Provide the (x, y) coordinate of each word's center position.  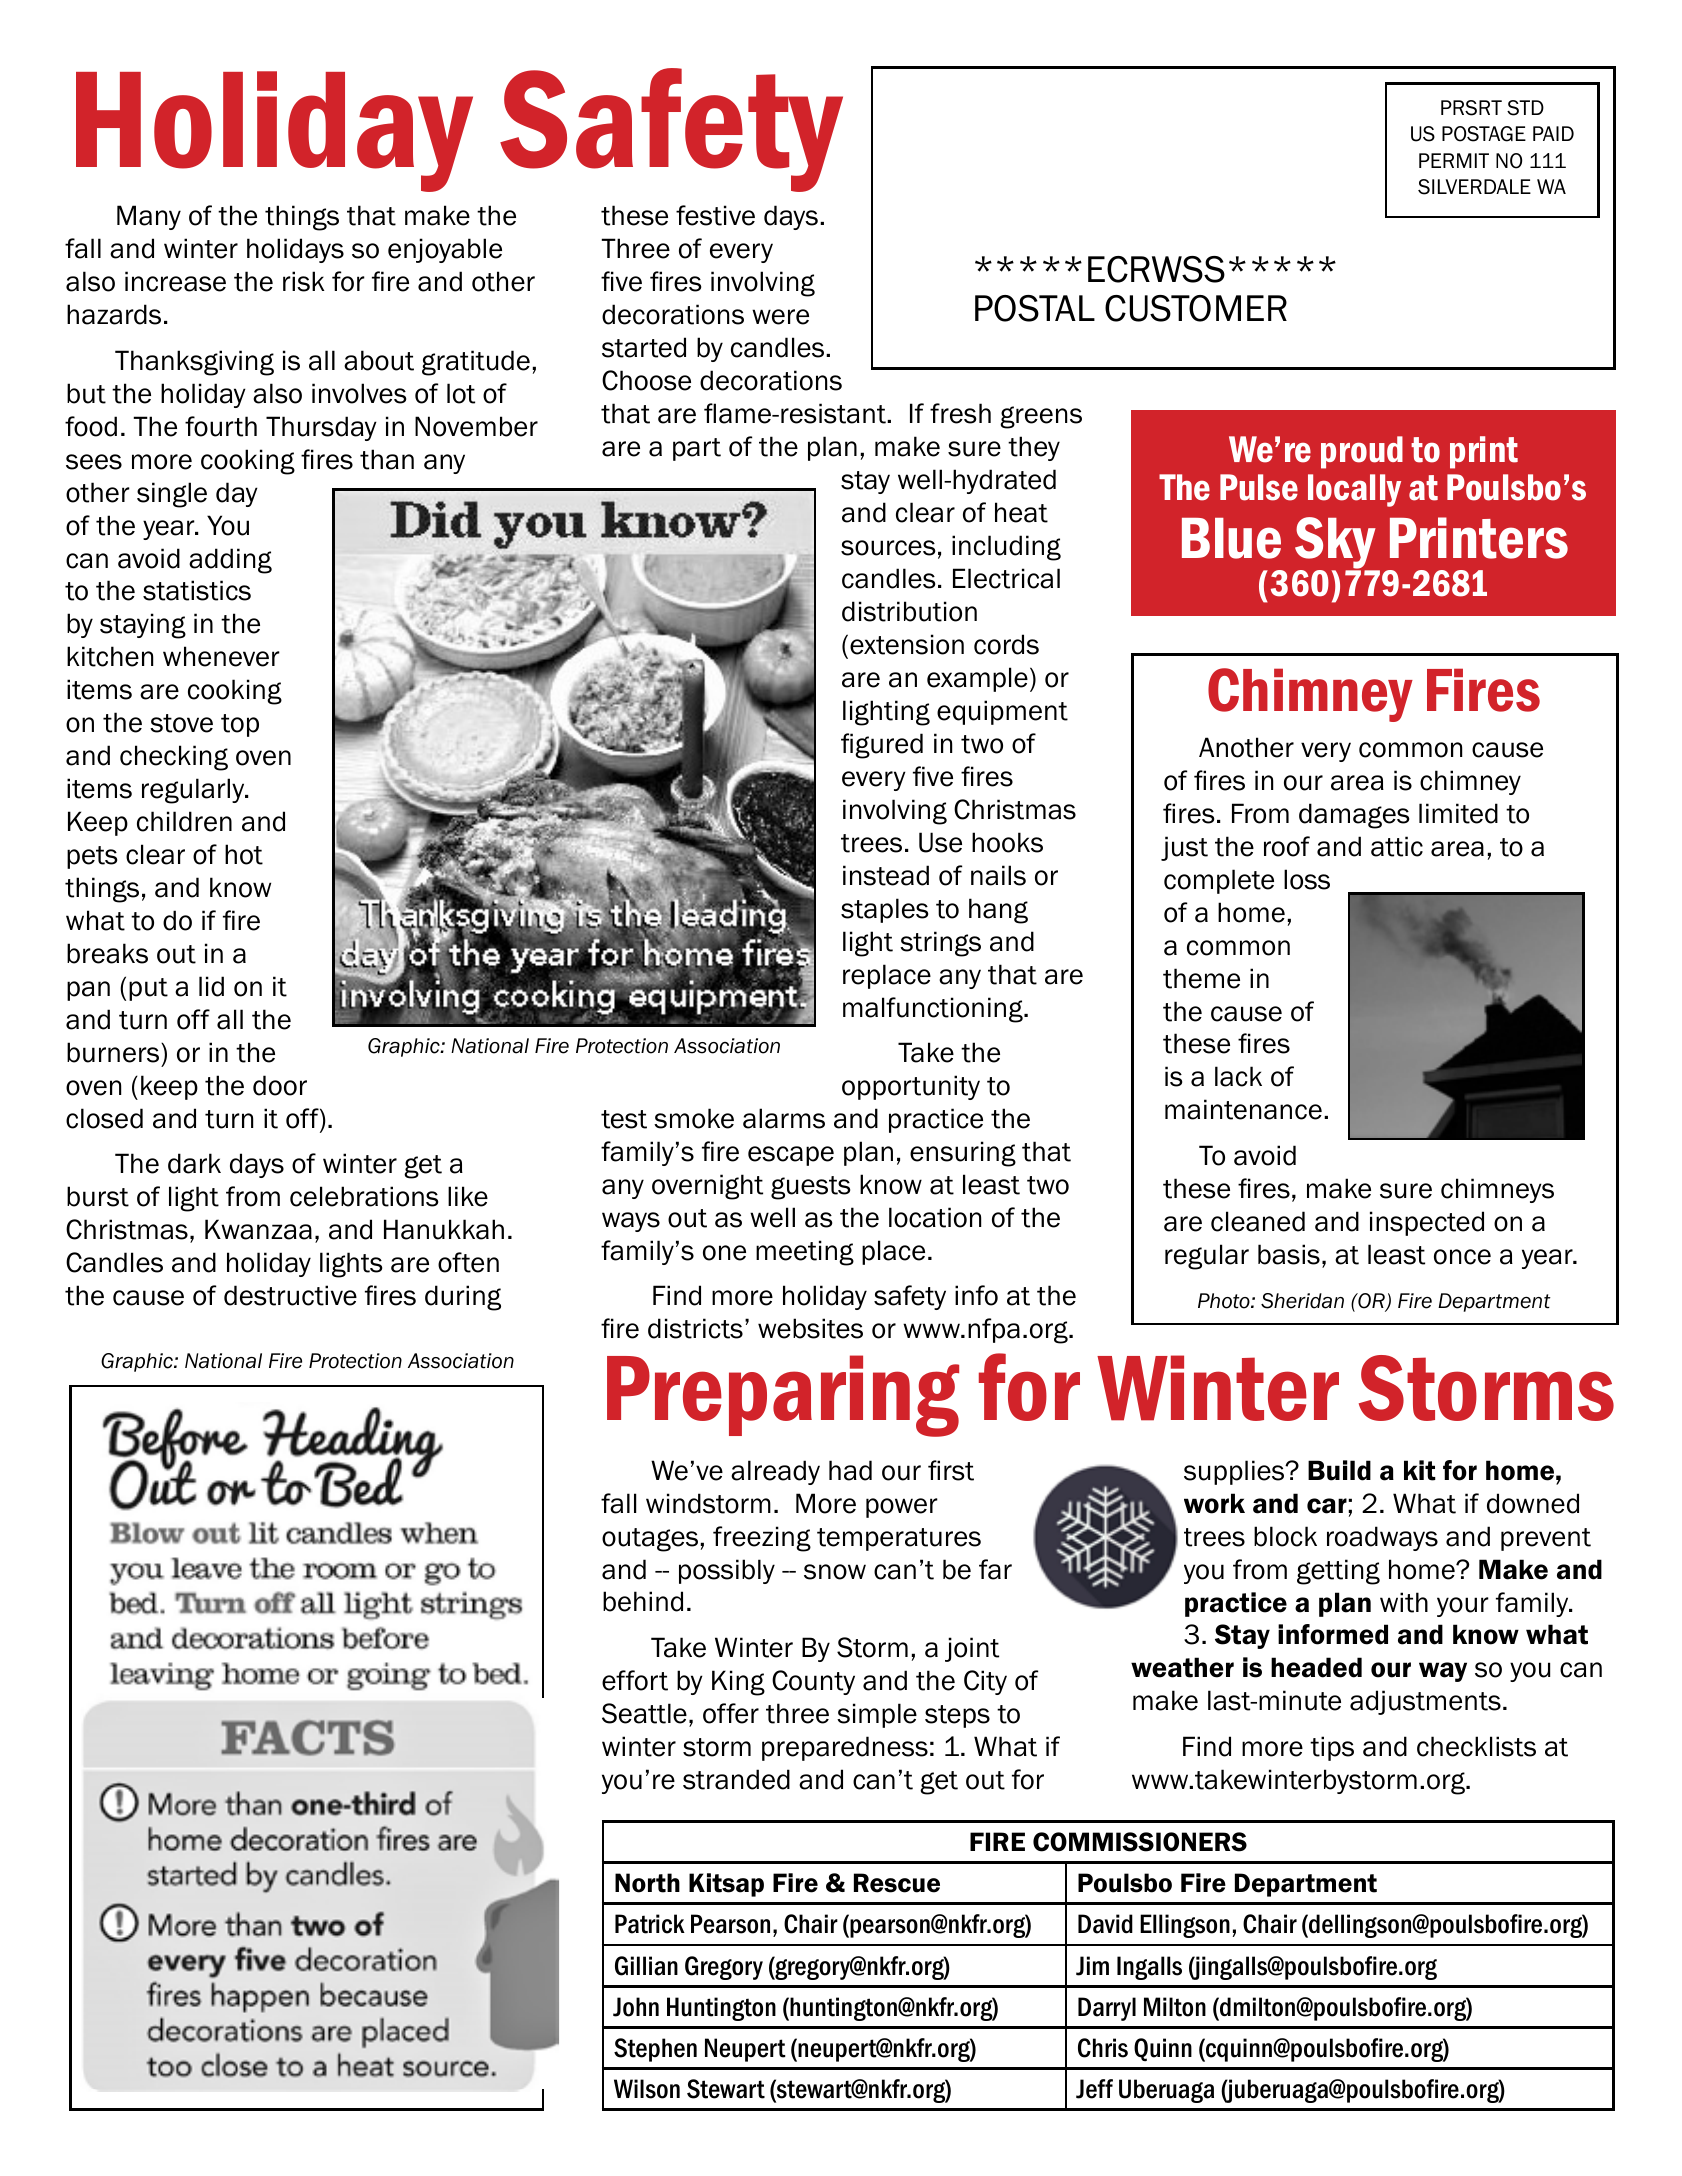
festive (715, 215)
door (280, 1085)
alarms (784, 1118)
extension (907, 644)
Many (149, 217)
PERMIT (1454, 160)
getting (1338, 1572)
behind (643, 1601)
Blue (1231, 538)
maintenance (1243, 1109)
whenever (221, 656)
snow (835, 1572)
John (636, 2007)
